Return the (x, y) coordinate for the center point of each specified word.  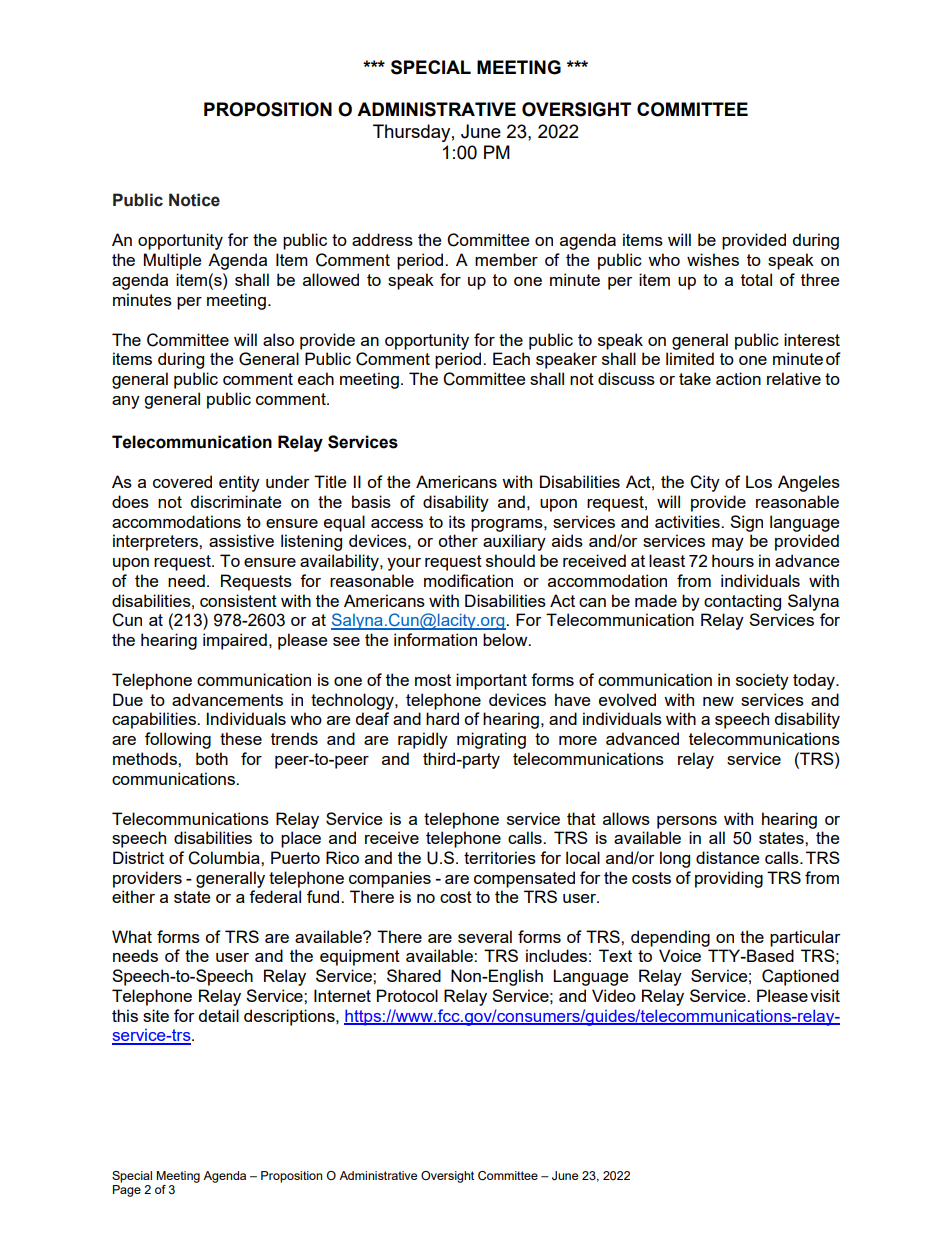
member (506, 259)
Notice (194, 200)
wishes (713, 259)
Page (127, 1191)
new (718, 701)
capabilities (155, 720)
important (491, 681)
